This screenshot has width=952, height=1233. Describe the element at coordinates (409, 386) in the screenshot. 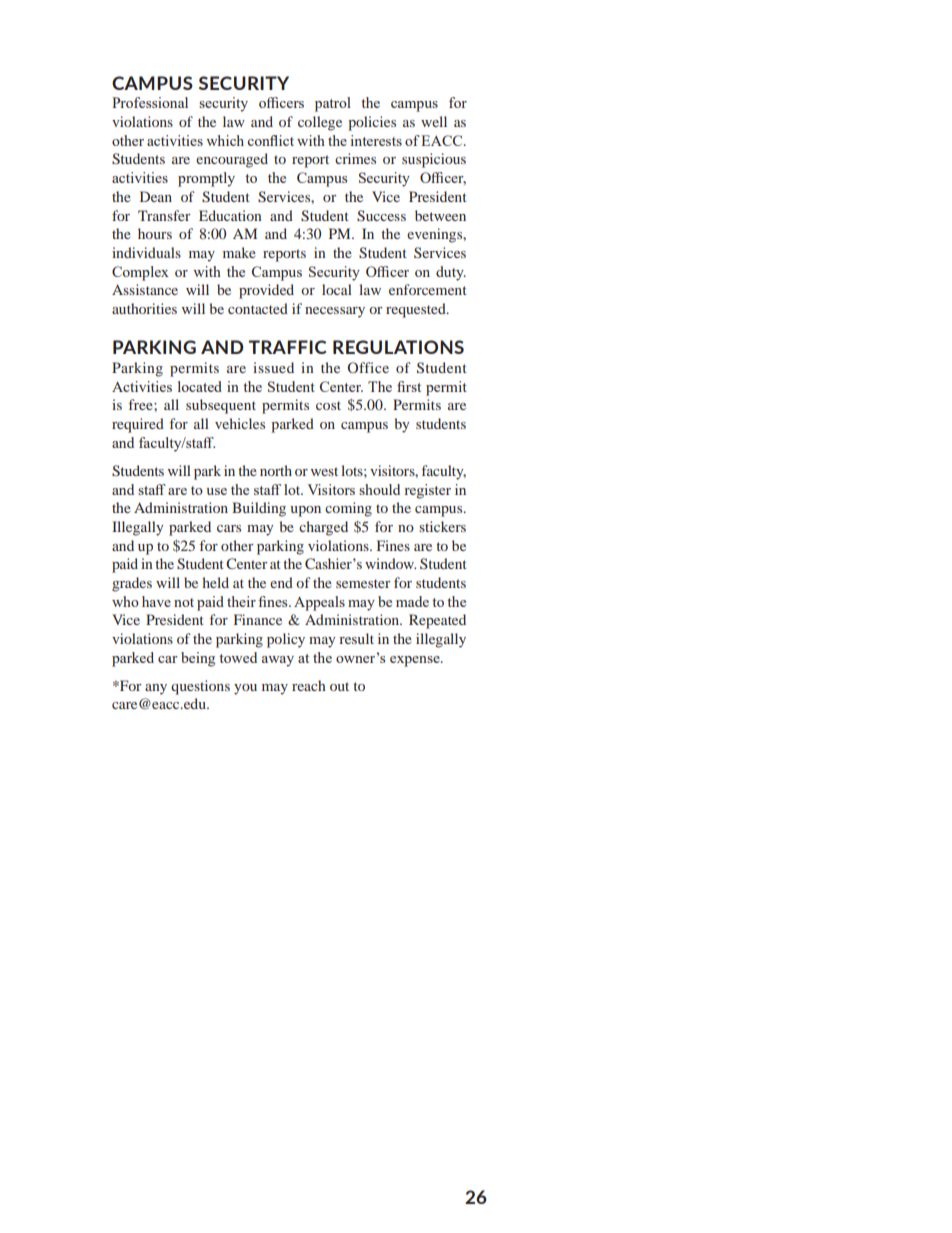

I see `first` at that location.
